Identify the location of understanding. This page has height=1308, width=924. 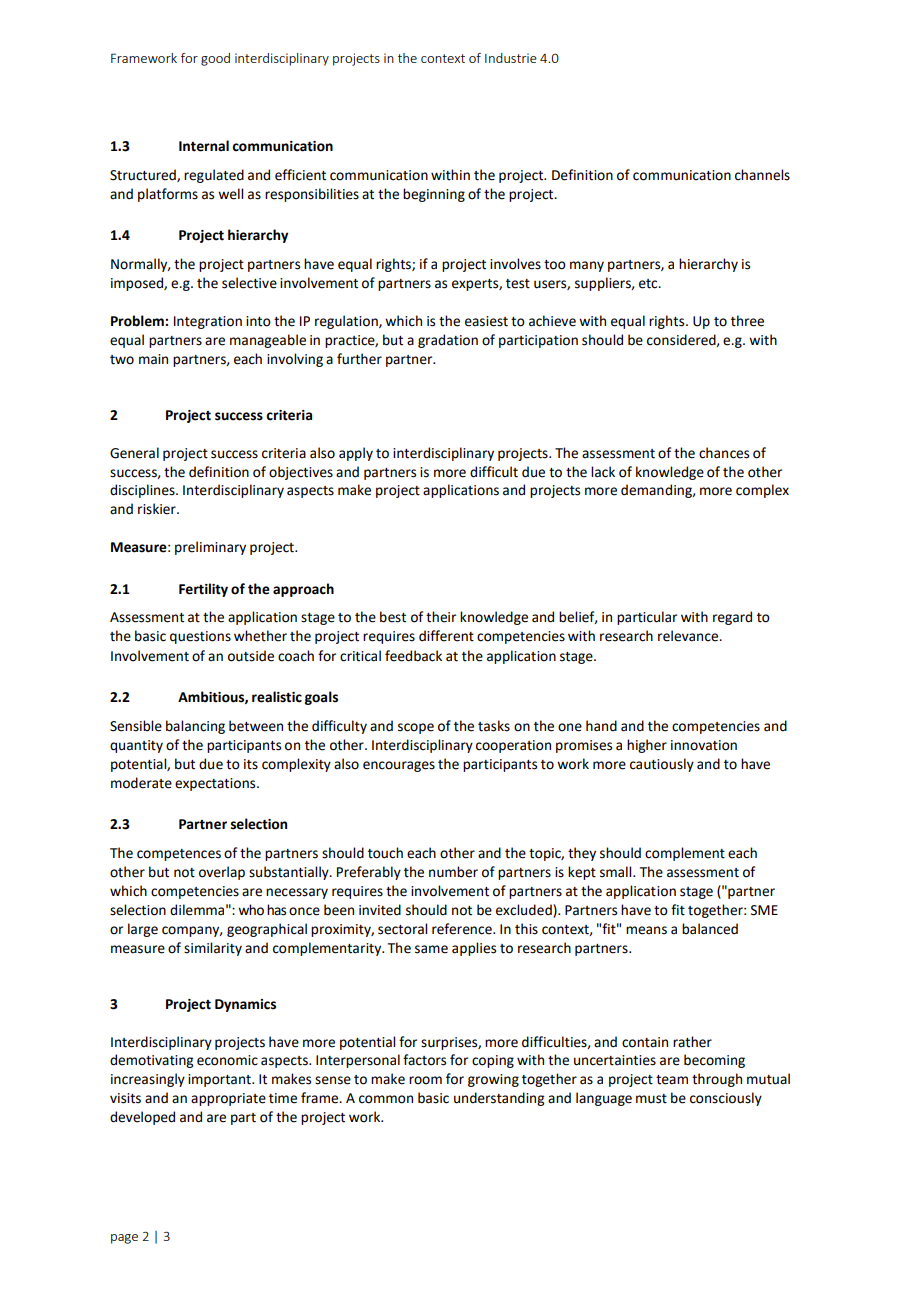
(499, 1099).
